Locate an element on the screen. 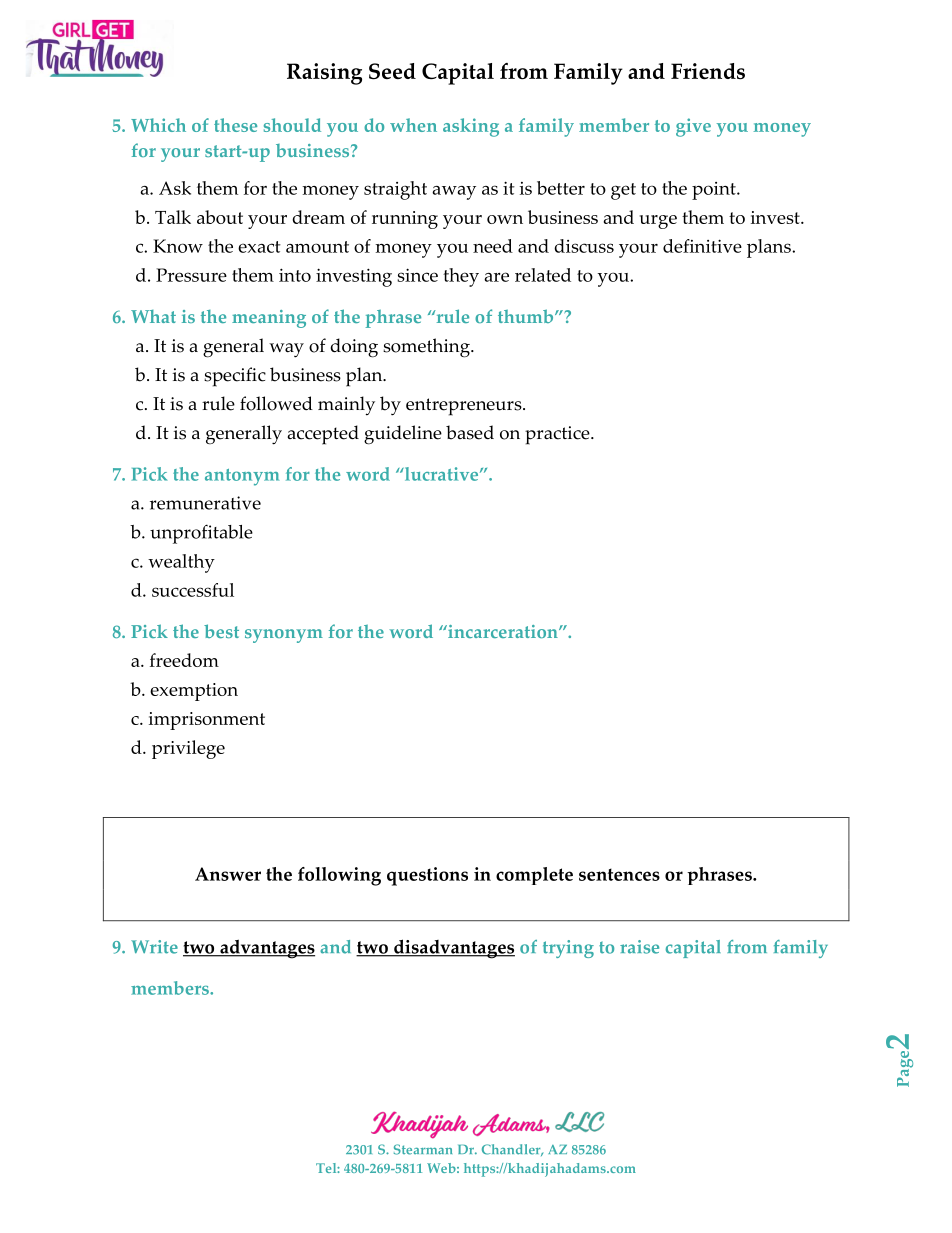 The height and width of the screenshot is (1233, 952). Write is located at coordinates (154, 947).
